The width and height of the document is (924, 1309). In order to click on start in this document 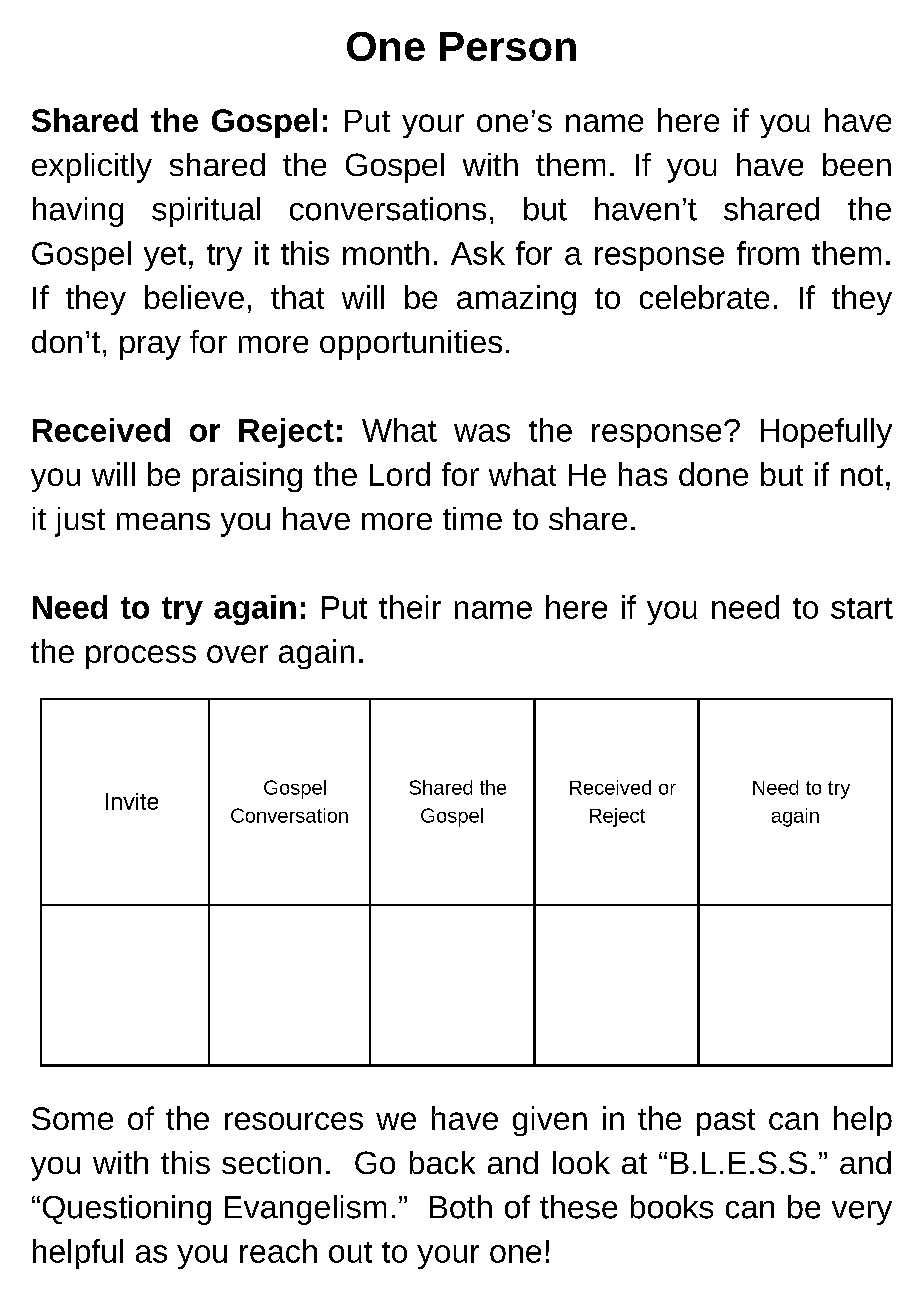, I will do `click(862, 608)`.
